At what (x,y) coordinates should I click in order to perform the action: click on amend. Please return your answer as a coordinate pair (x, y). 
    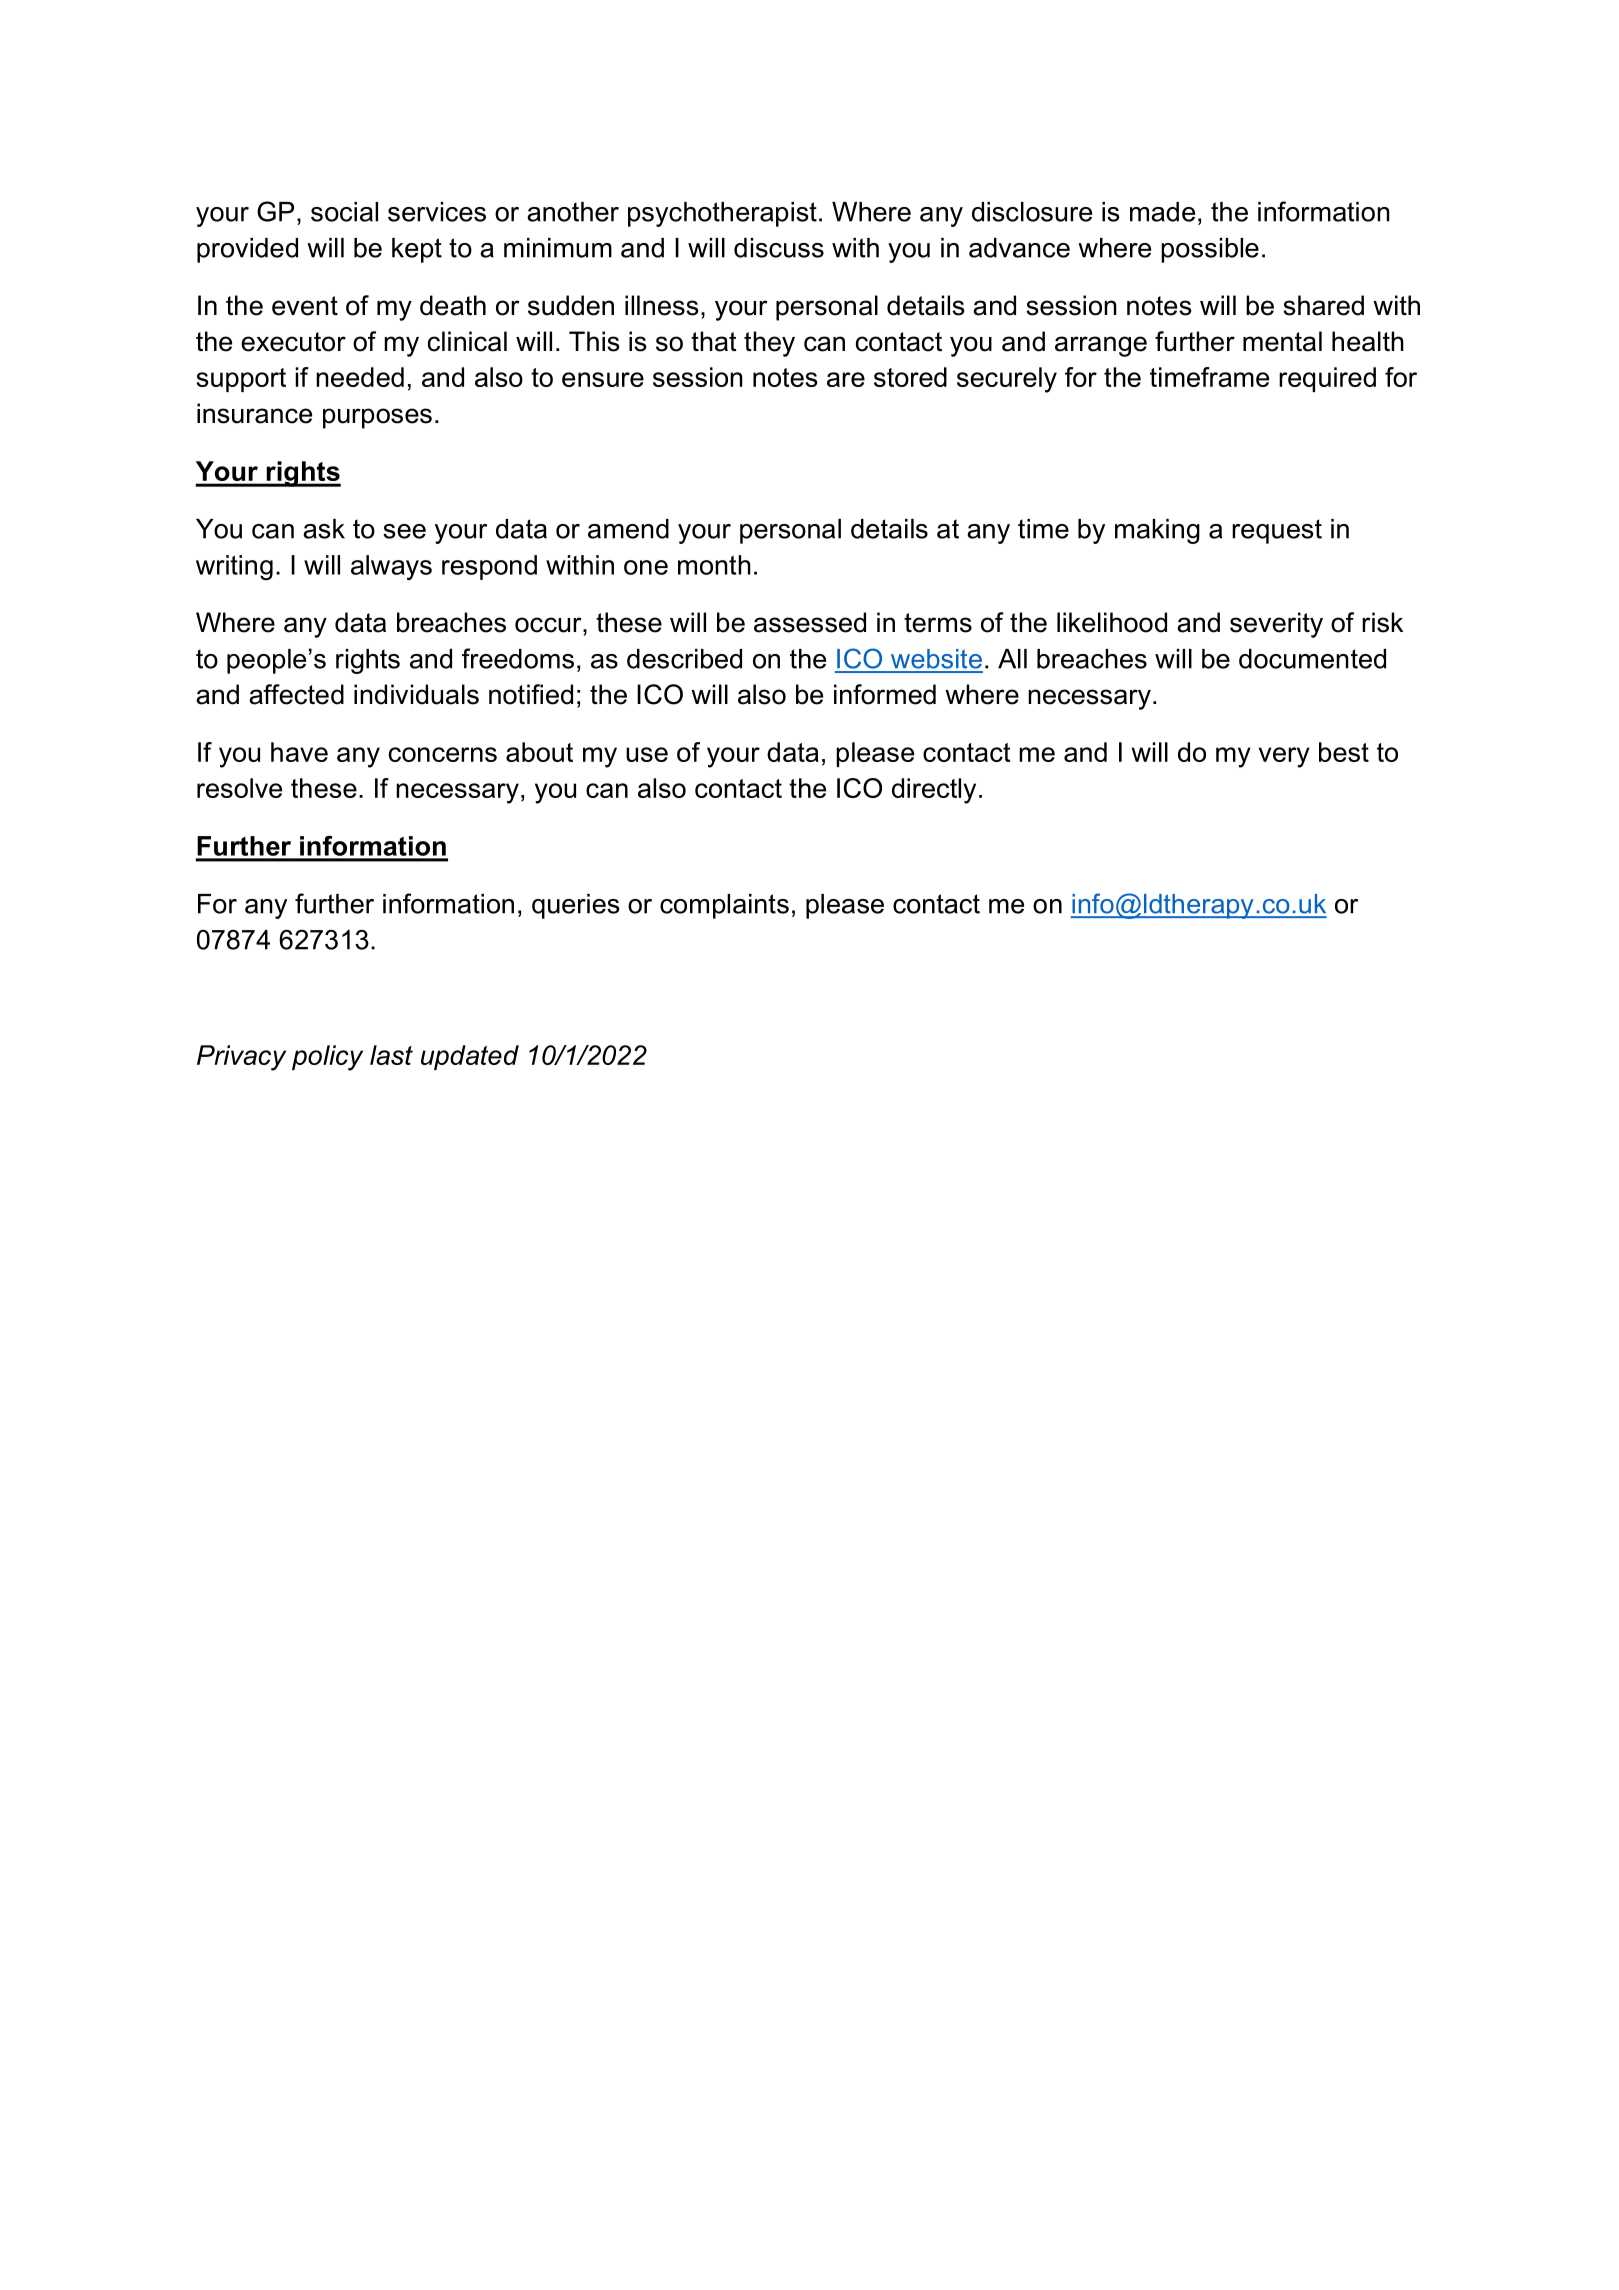
    Looking at the image, I should click on (628, 529).
